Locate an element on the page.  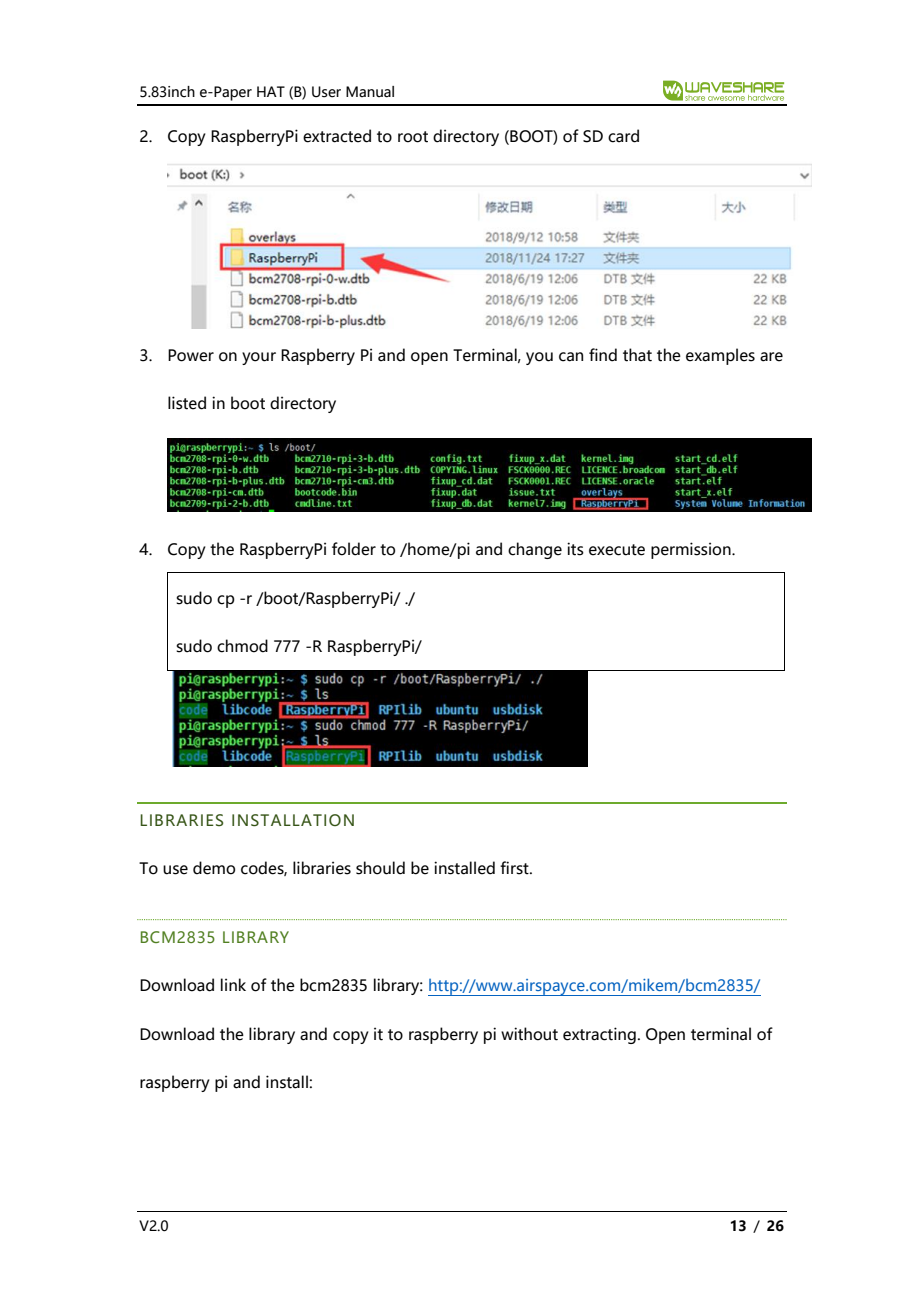
examples is located at coordinates (720, 356).
